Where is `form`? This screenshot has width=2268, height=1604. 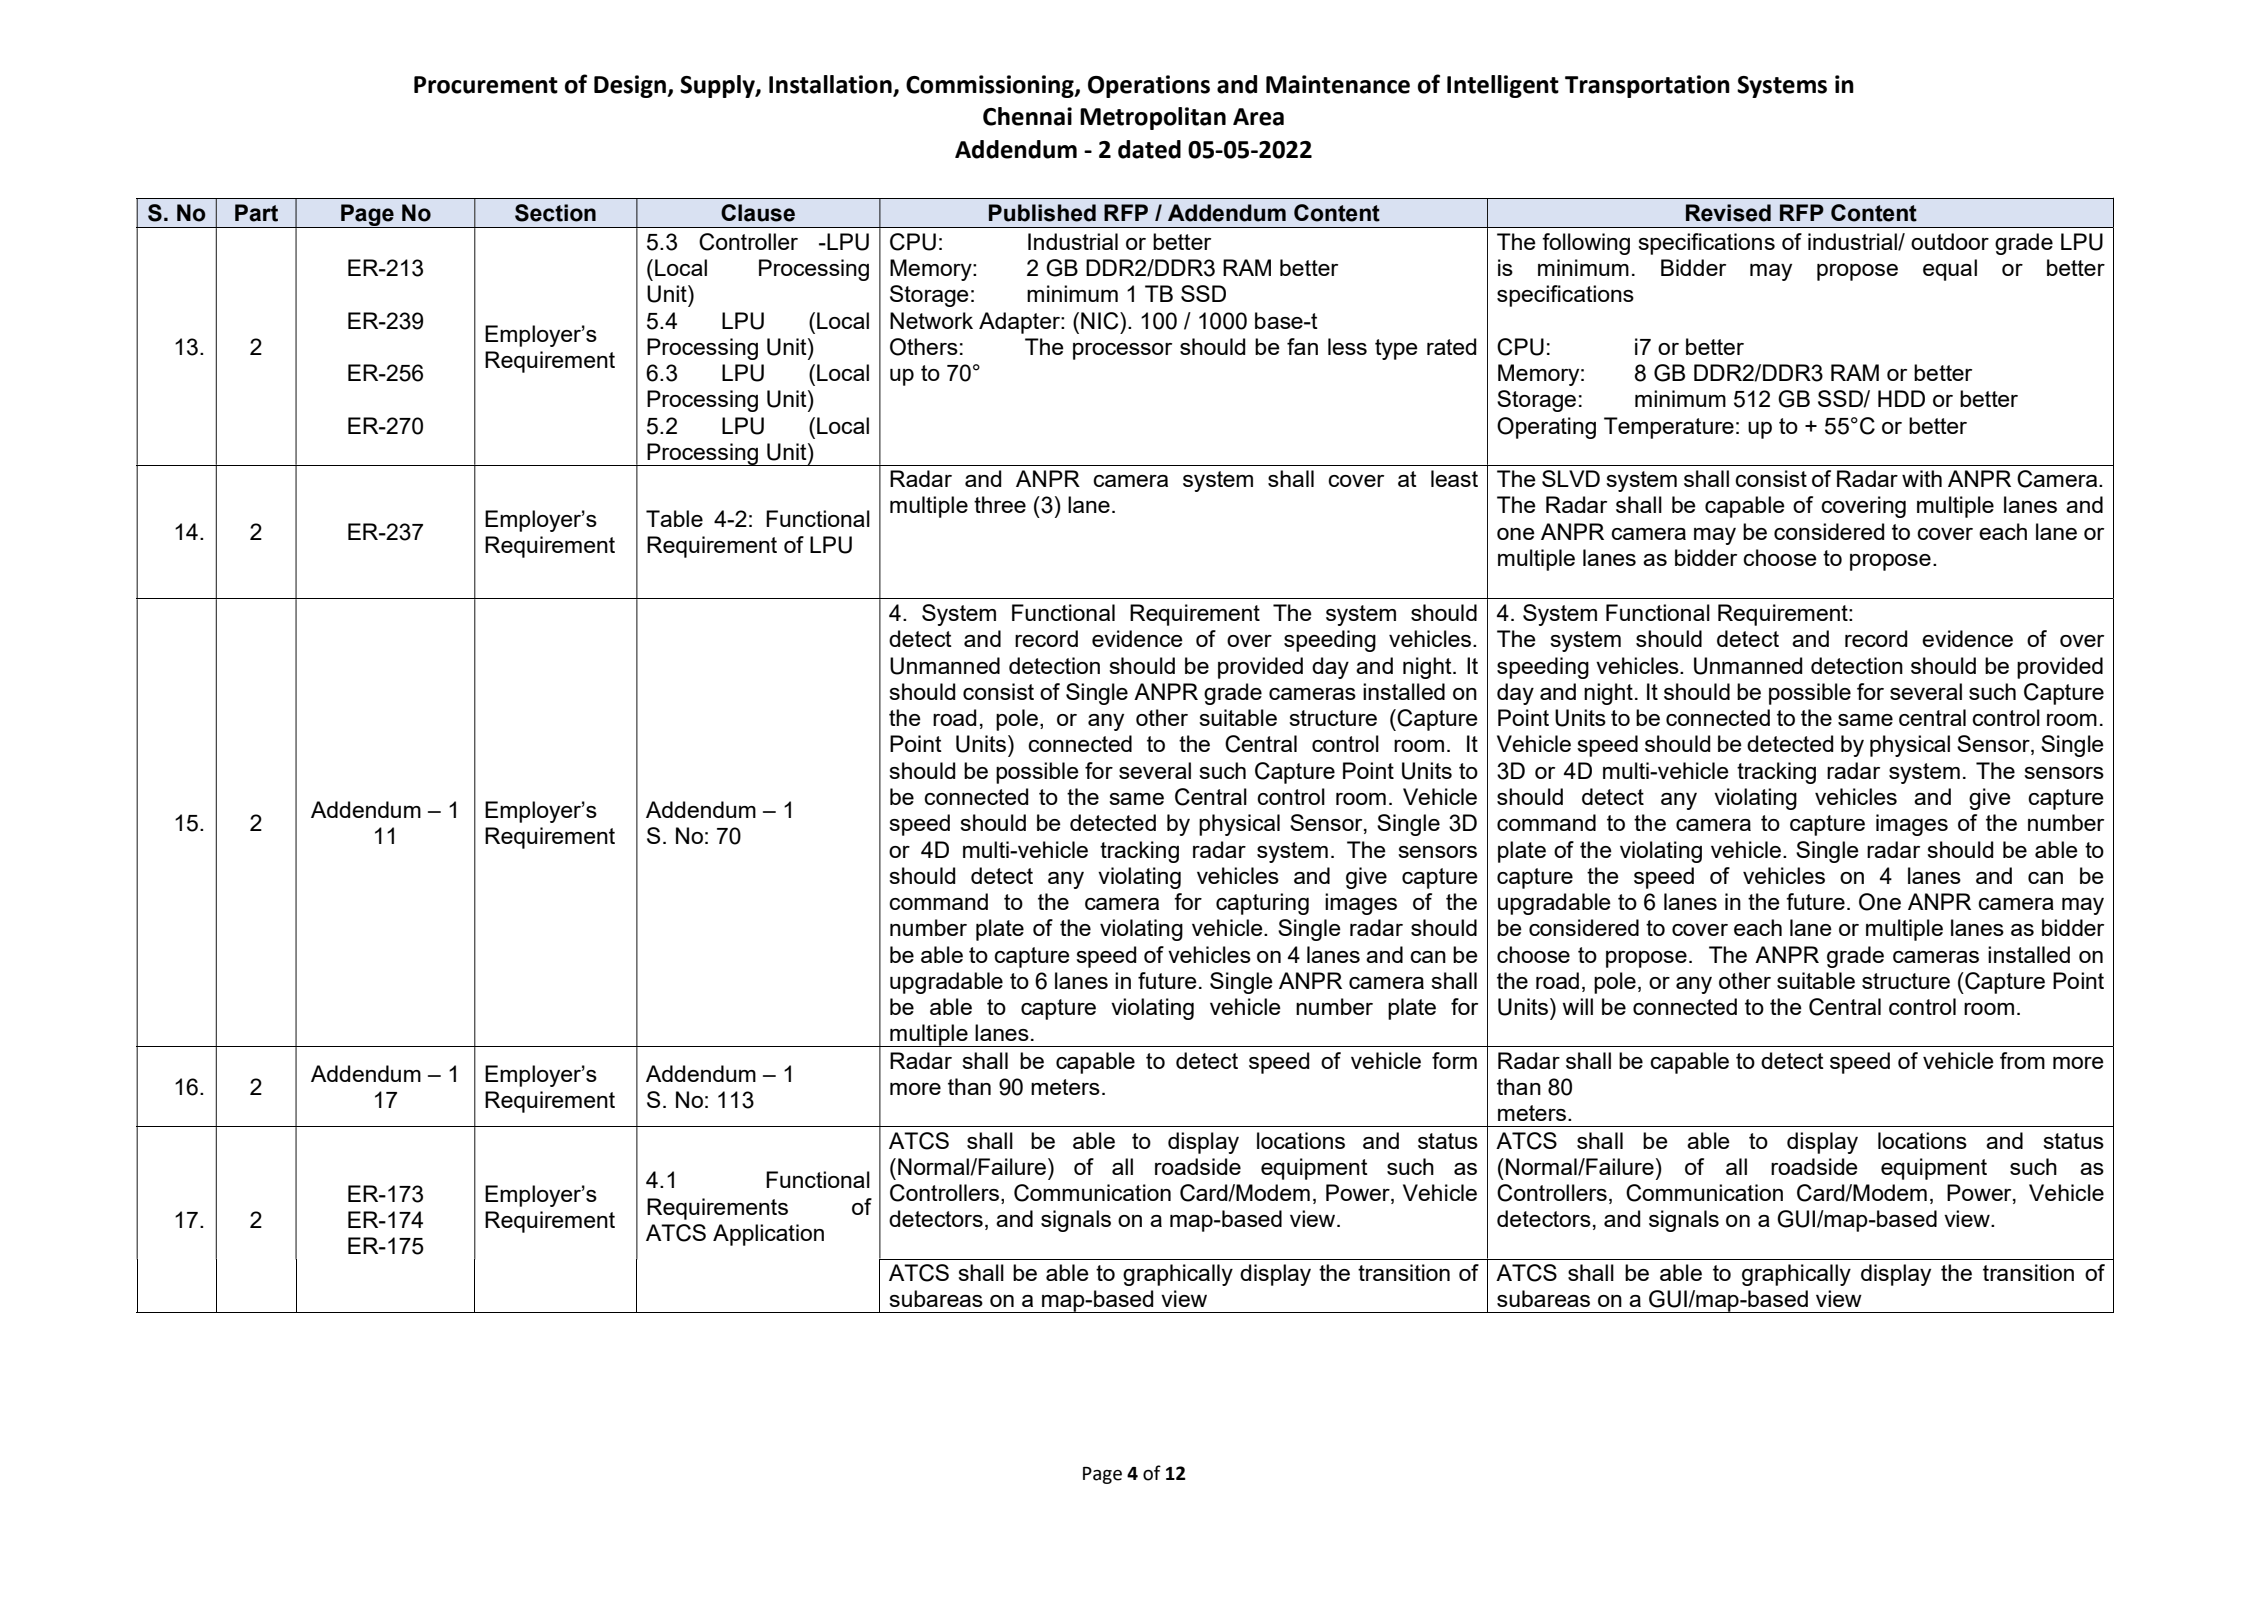 form is located at coordinates (1454, 1060).
